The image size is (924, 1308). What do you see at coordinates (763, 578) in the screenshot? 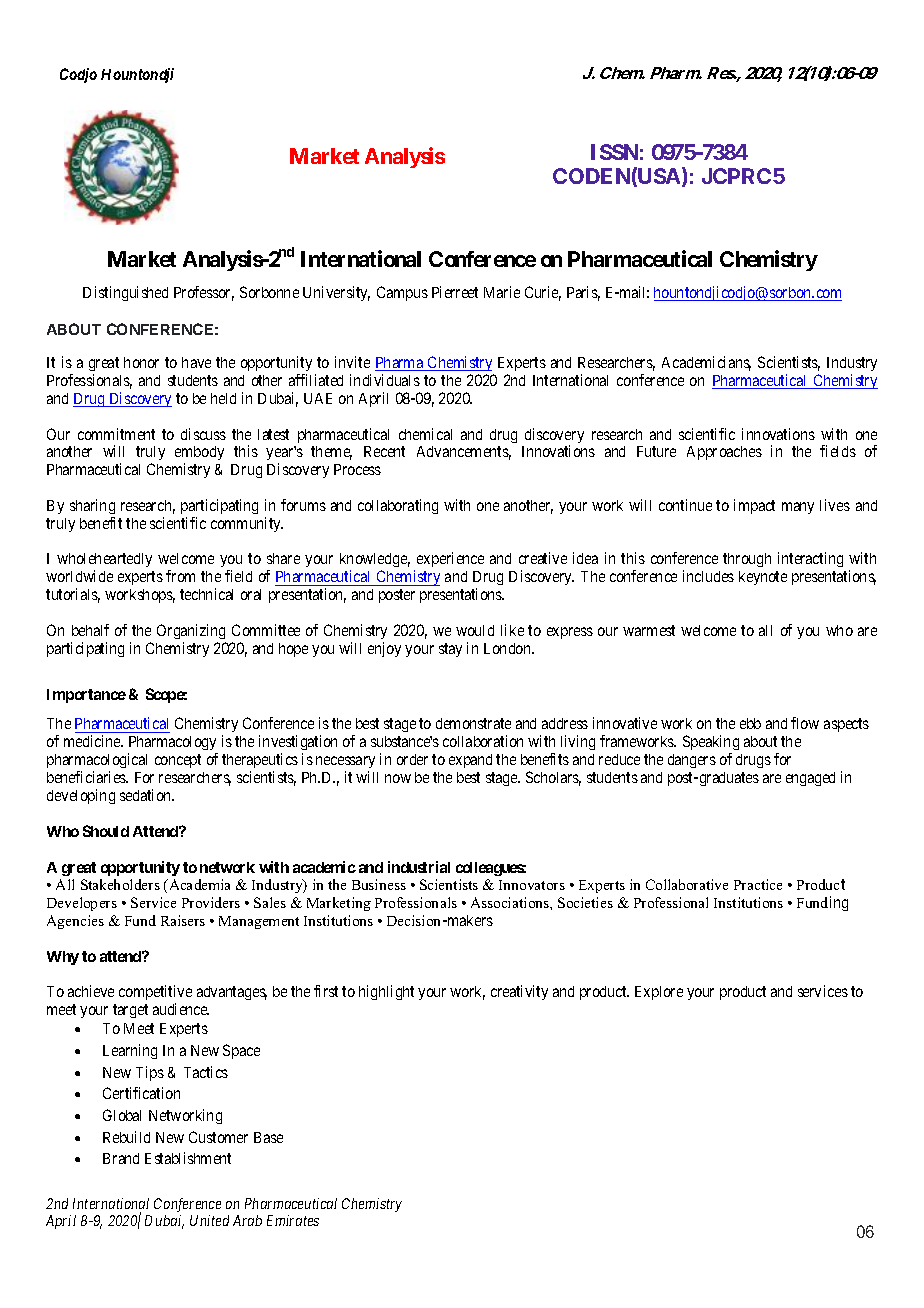
I see `keynote` at bounding box center [763, 578].
